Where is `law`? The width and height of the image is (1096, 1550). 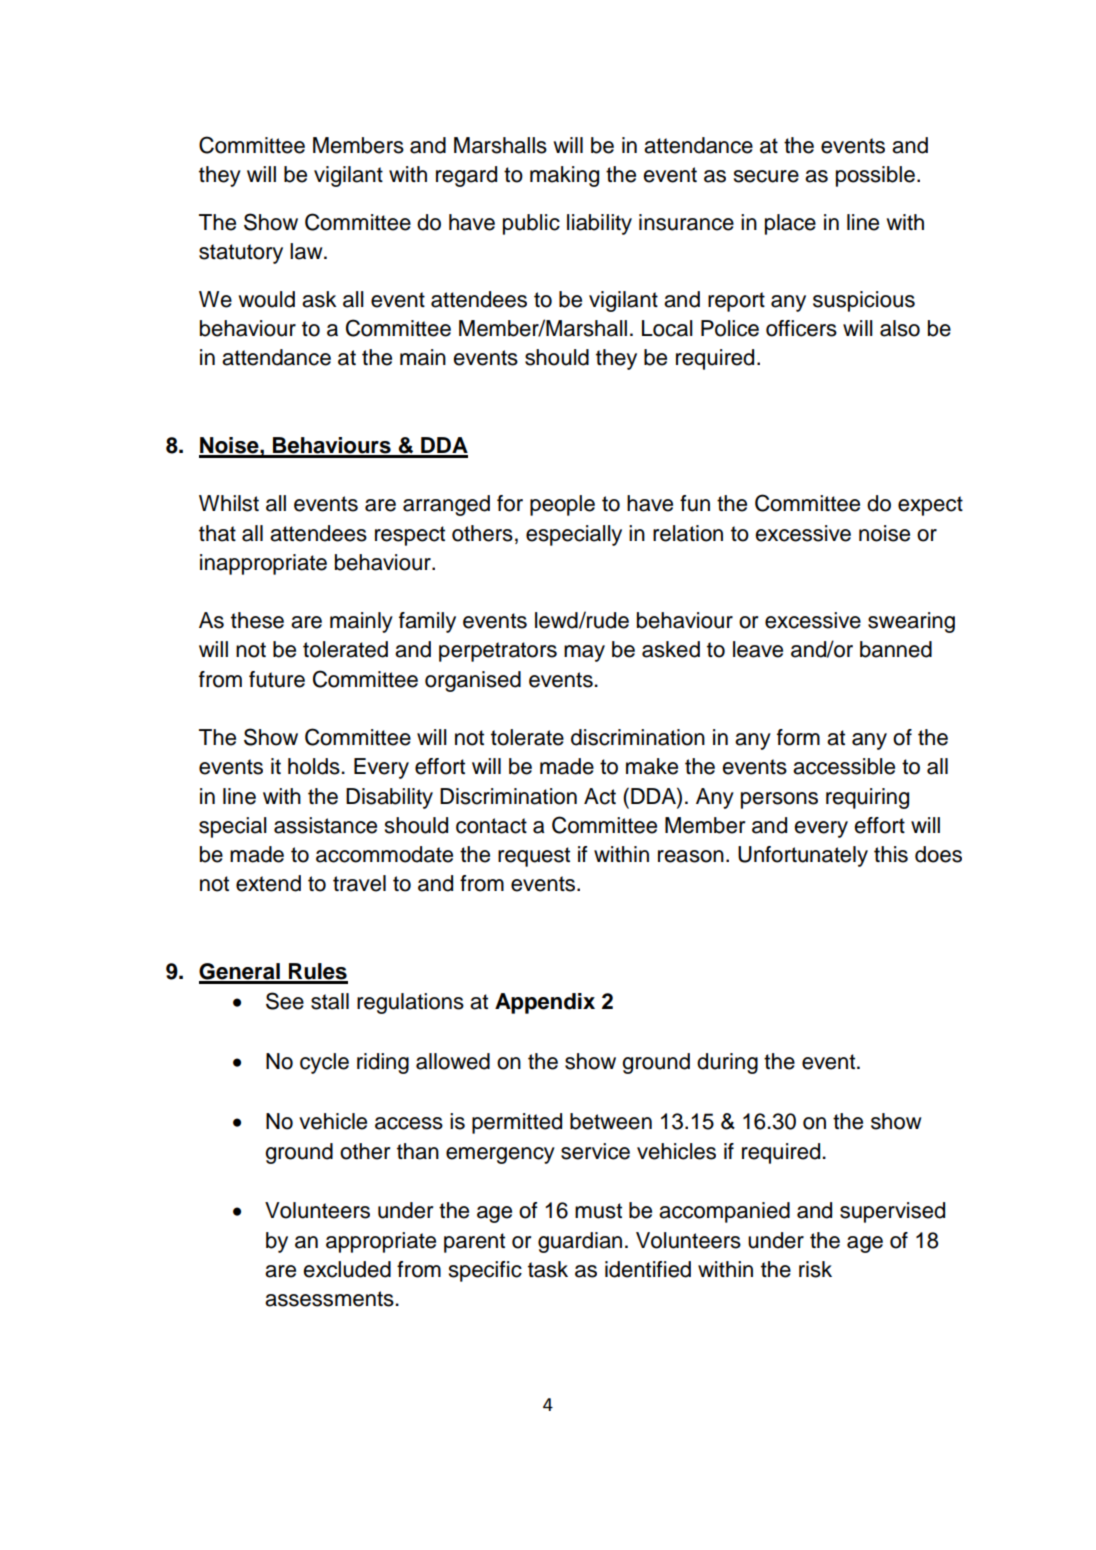 law is located at coordinates (307, 251).
